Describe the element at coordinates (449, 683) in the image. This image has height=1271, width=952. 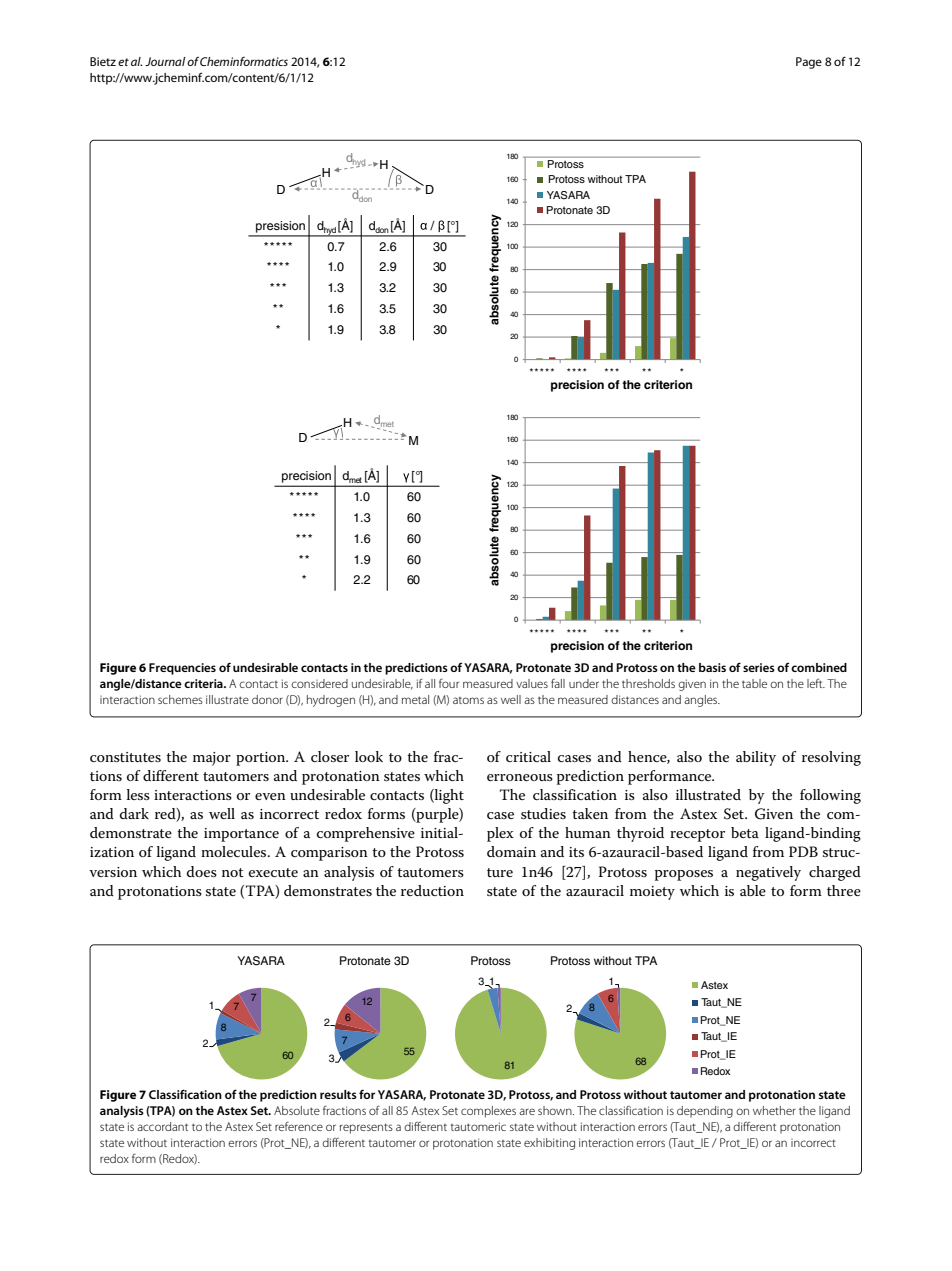
I see `four` at that location.
